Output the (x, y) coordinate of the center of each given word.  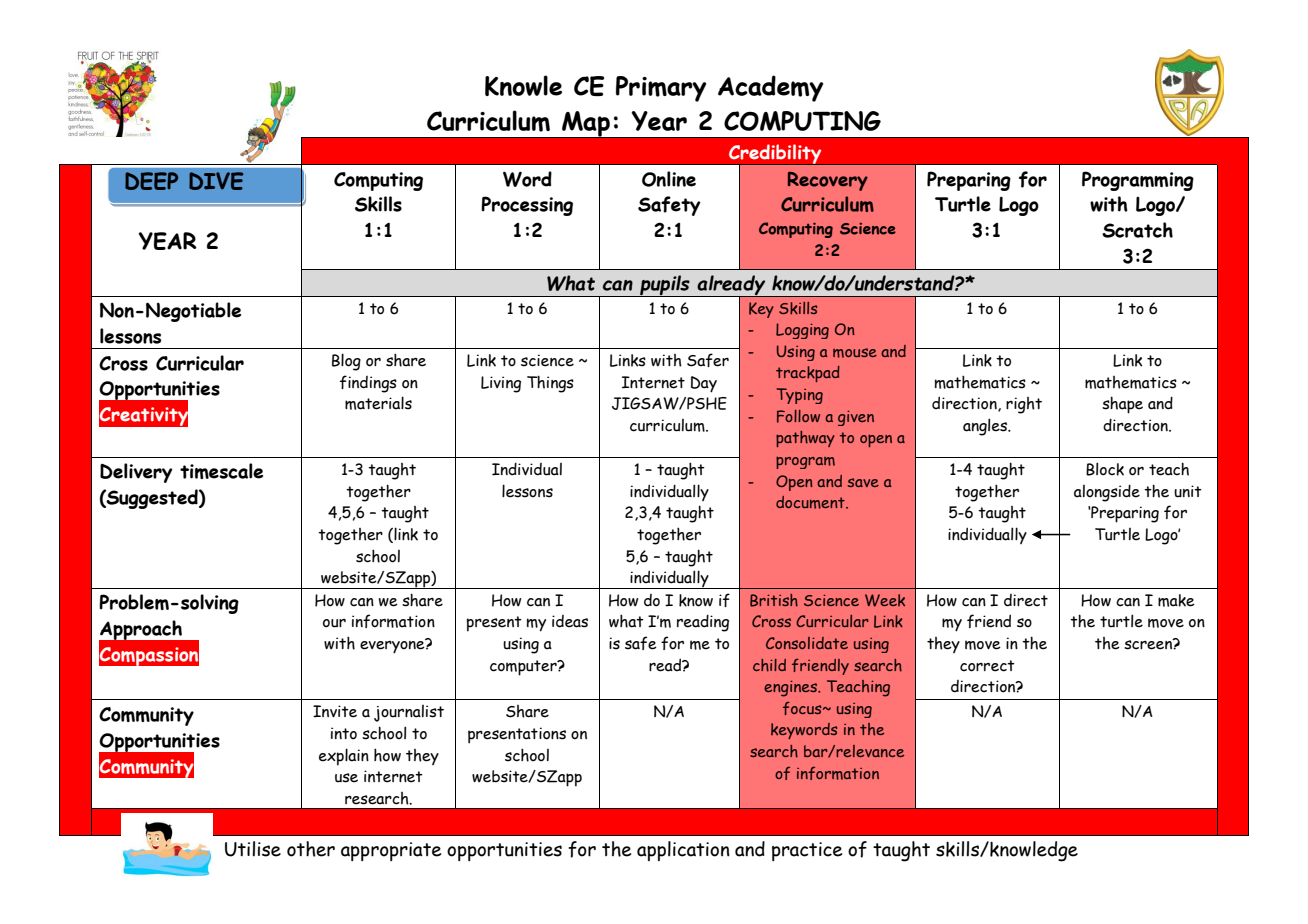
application (683, 851)
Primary (661, 89)
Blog (346, 362)
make (1176, 600)
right (1024, 405)
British (774, 600)
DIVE (216, 181)
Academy (771, 88)
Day (704, 384)
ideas (570, 621)
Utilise (253, 849)
